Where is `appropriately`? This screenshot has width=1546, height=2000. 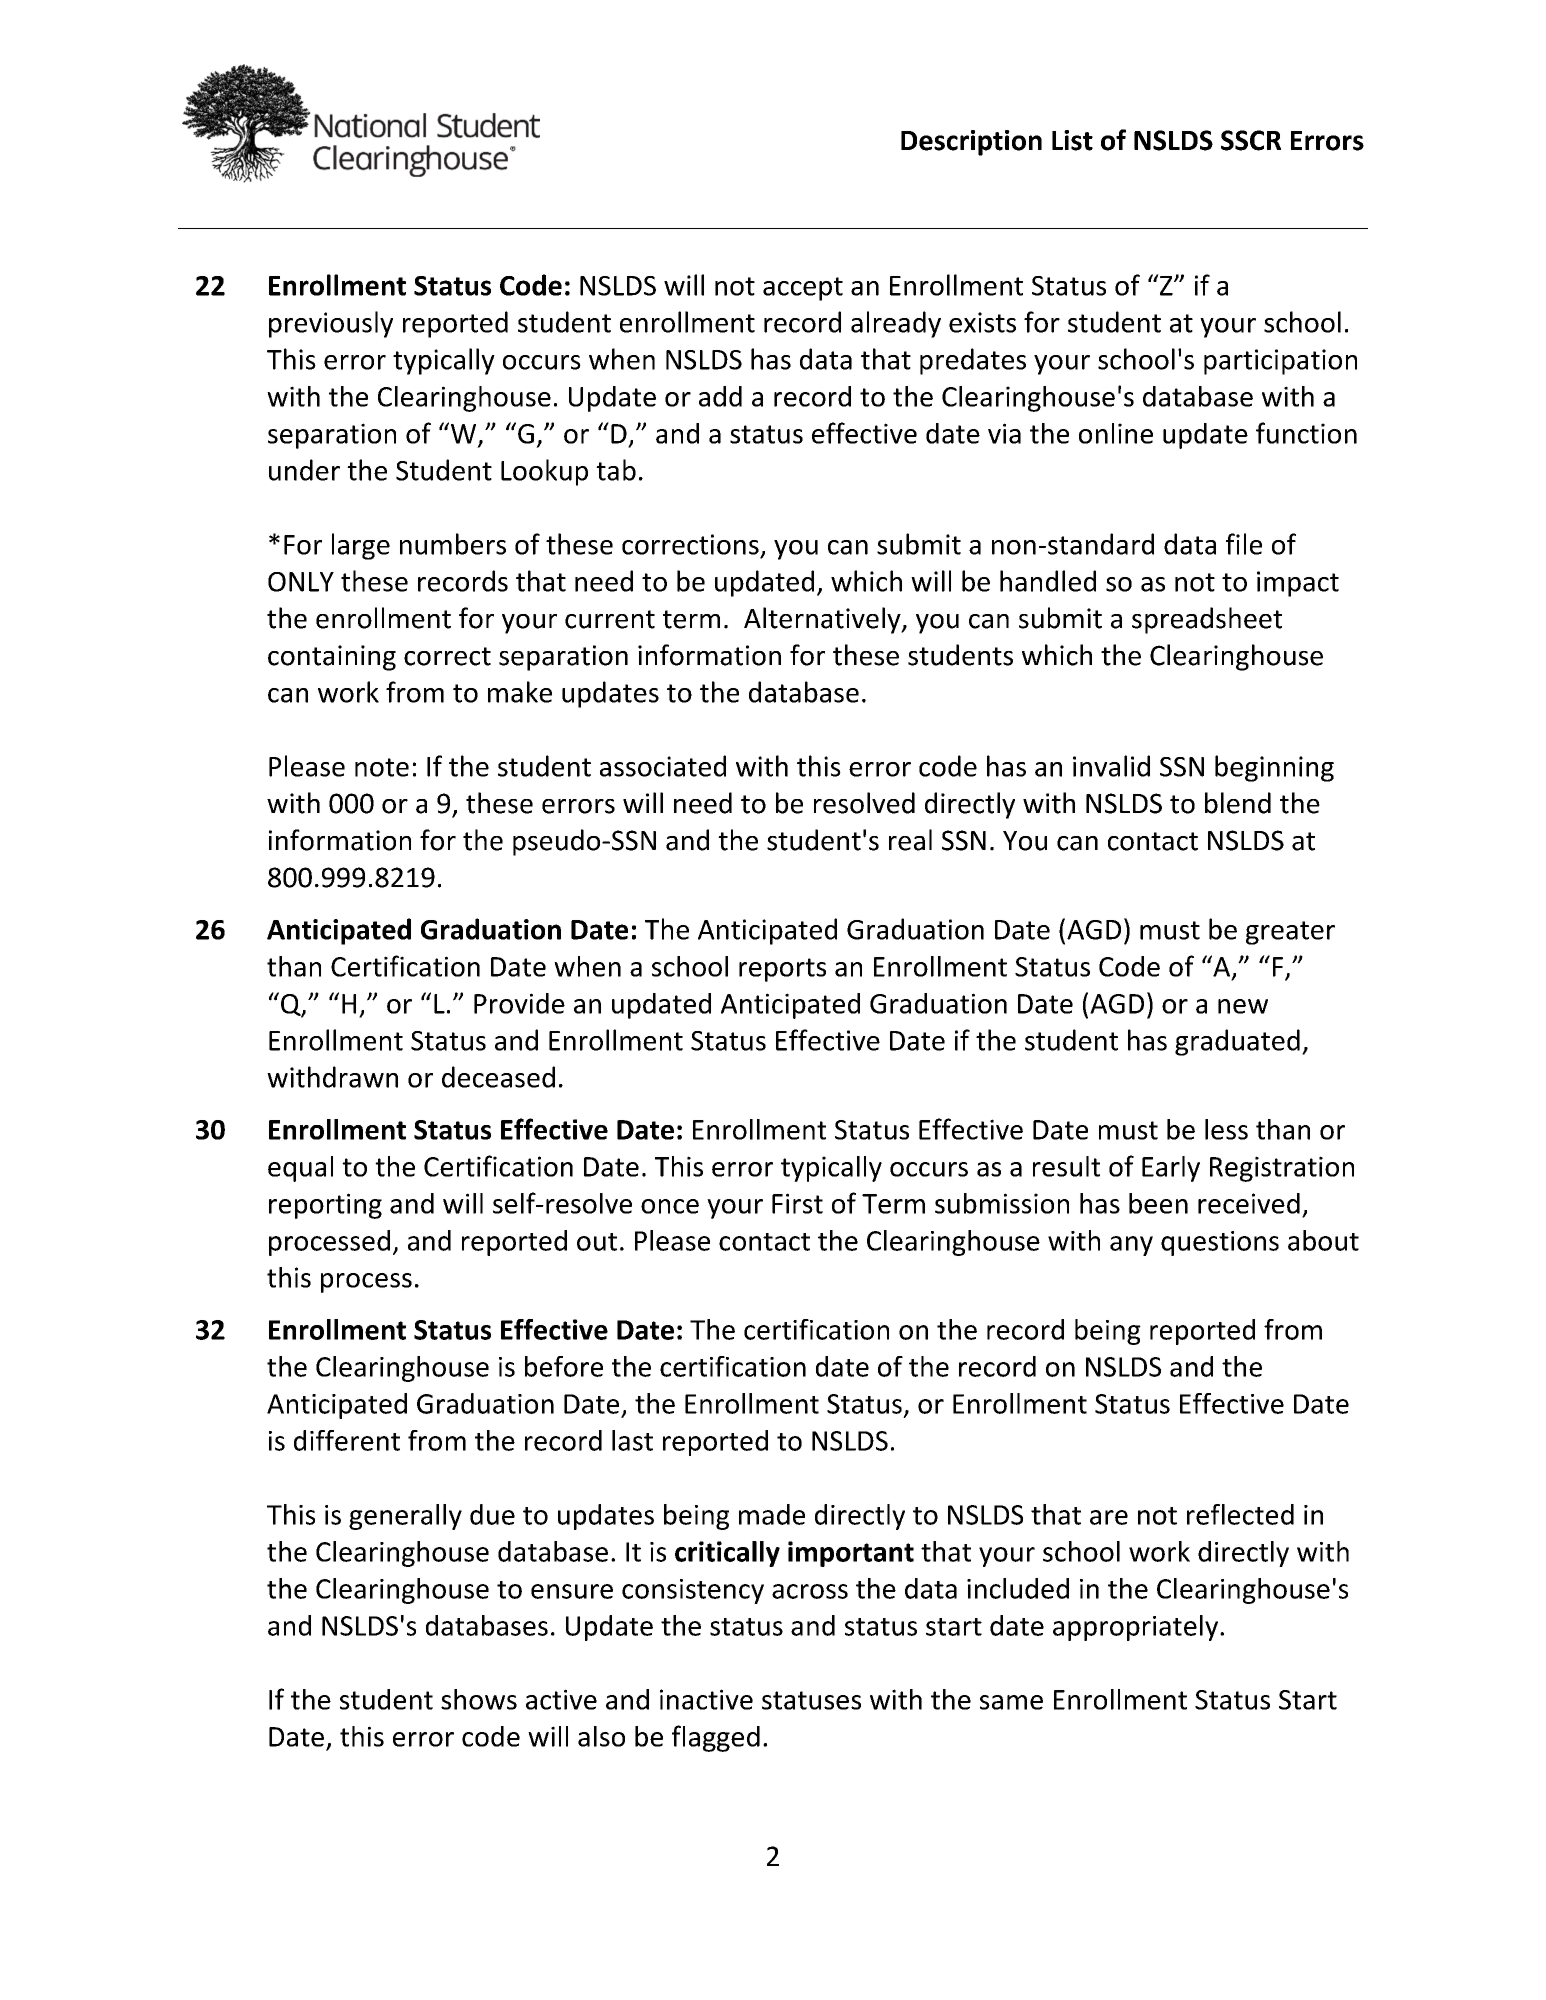
appropriately is located at coordinates (1137, 1628).
